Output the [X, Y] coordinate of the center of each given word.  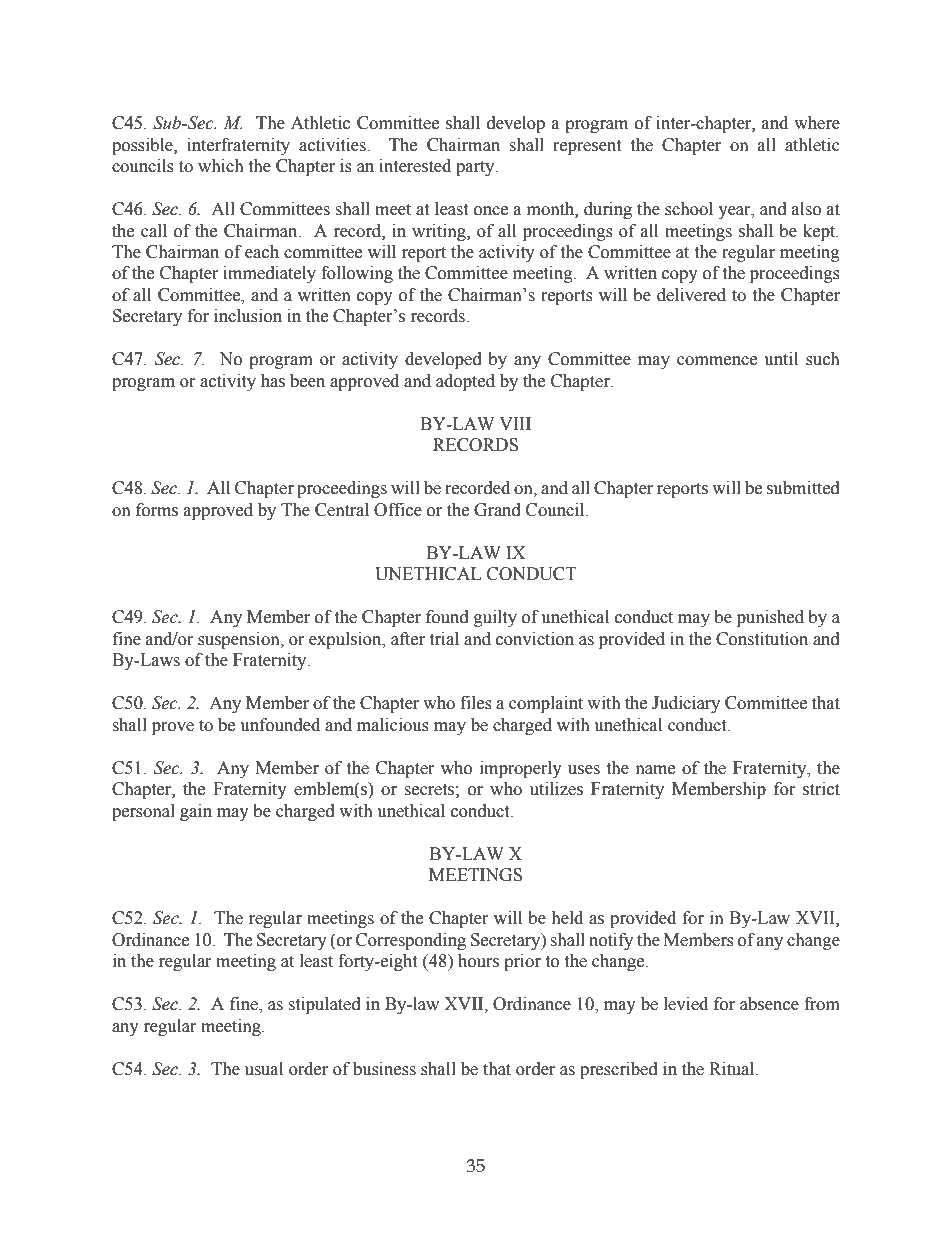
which [221, 166]
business [384, 1069]
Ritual [733, 1069]
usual [264, 1069]
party [476, 168]
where [817, 123]
